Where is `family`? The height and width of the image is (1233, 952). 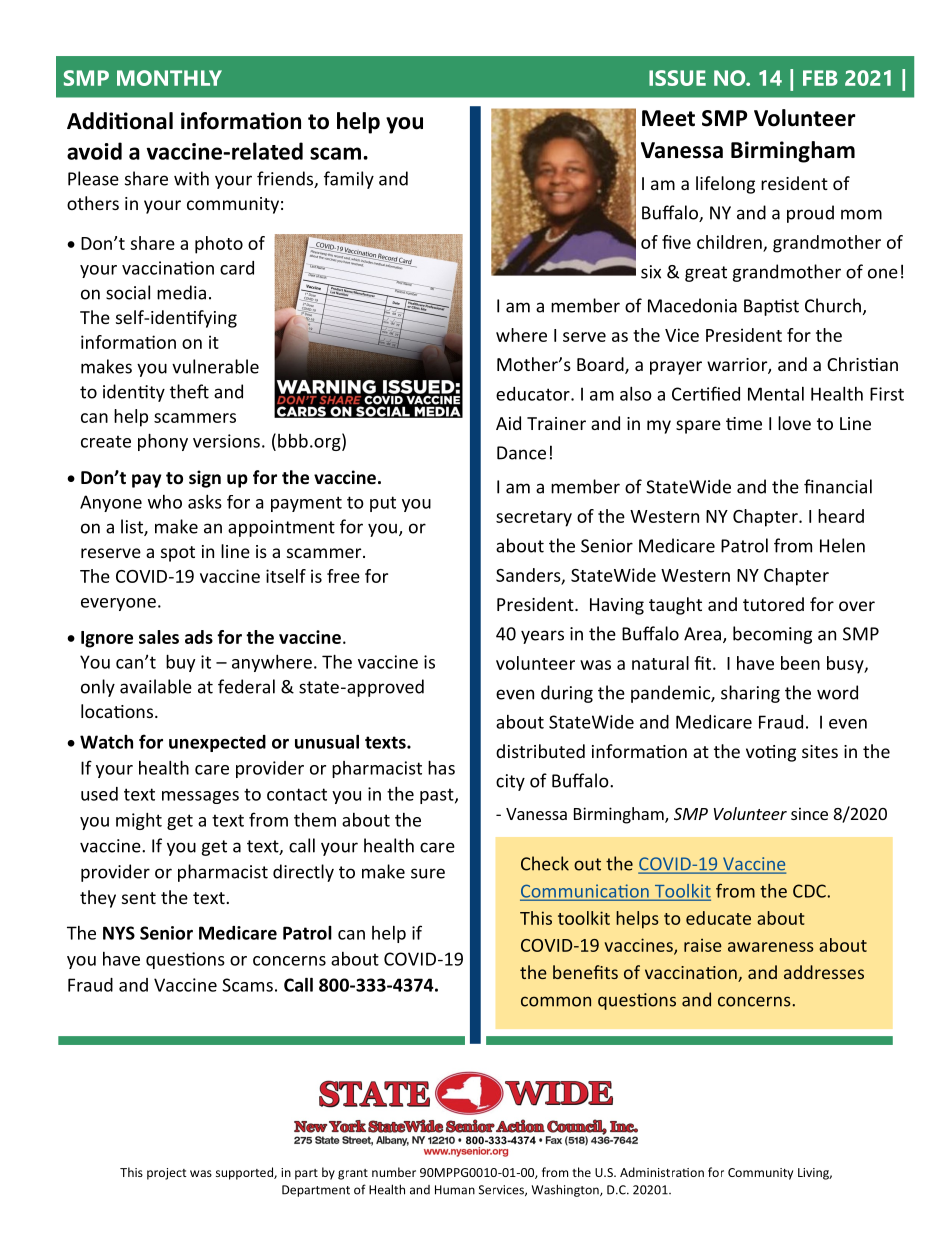
family is located at coordinates (349, 180).
